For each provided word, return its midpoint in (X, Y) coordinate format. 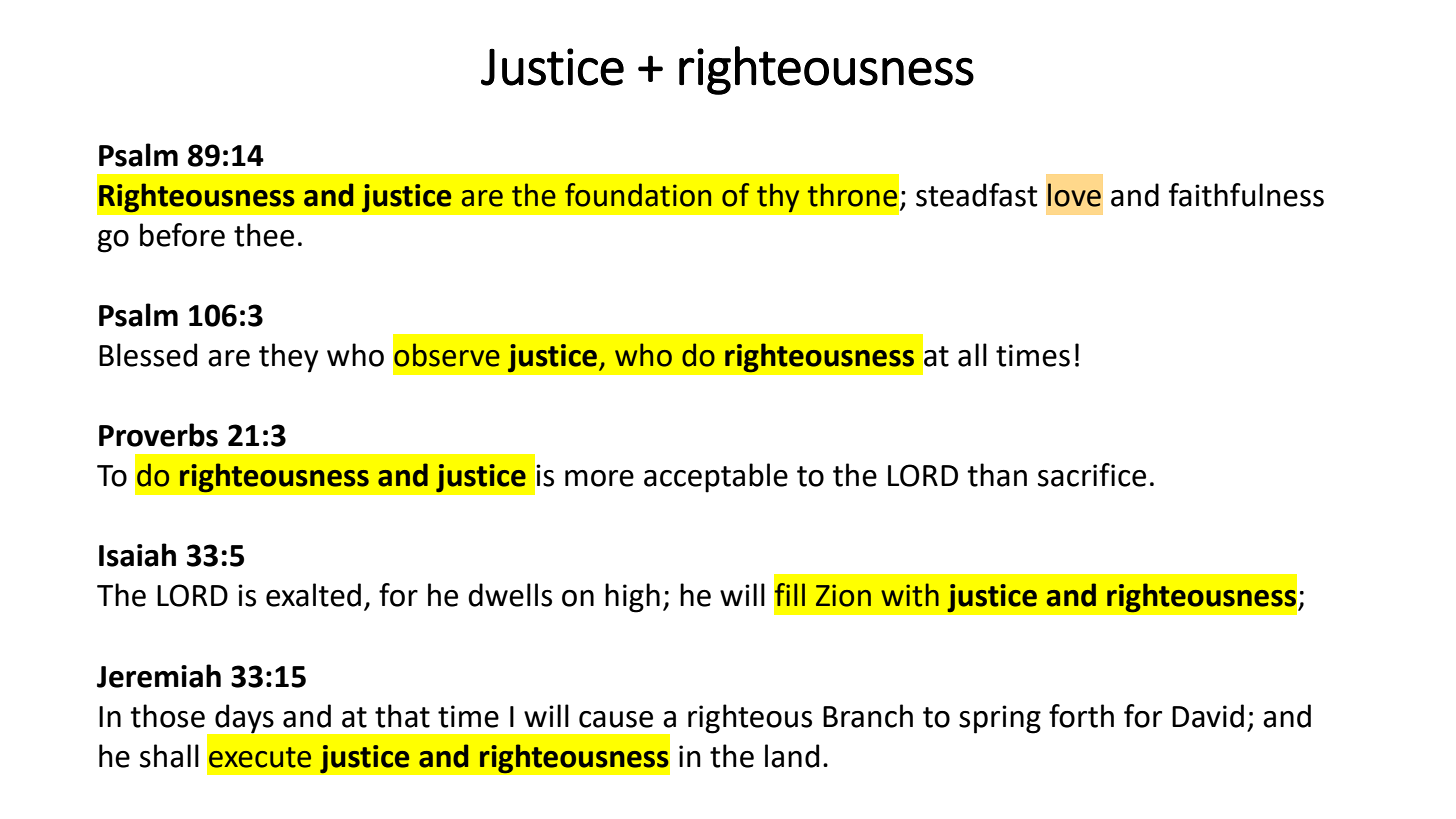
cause (616, 719)
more (599, 478)
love (1074, 195)
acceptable (716, 478)
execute (260, 757)
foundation (638, 195)
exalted (313, 595)
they (288, 358)
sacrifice (1092, 475)
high (632, 598)
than (997, 475)
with (910, 595)
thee (264, 235)
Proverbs (158, 435)
